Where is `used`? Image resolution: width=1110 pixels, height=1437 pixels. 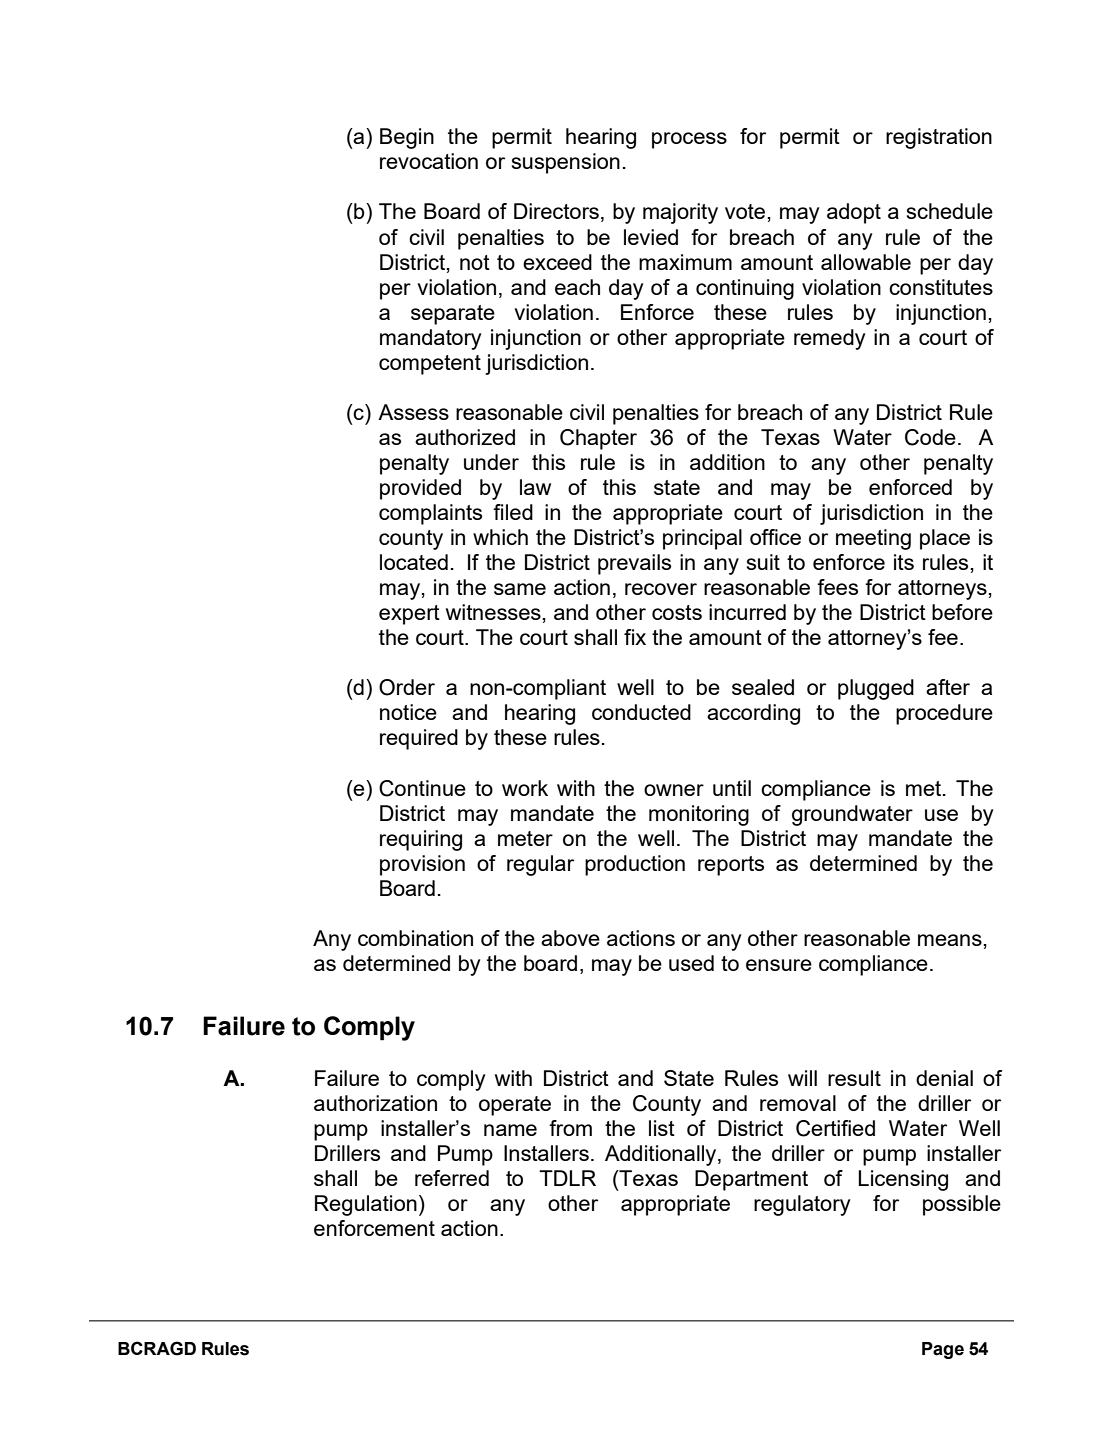 used is located at coordinates (691, 963).
